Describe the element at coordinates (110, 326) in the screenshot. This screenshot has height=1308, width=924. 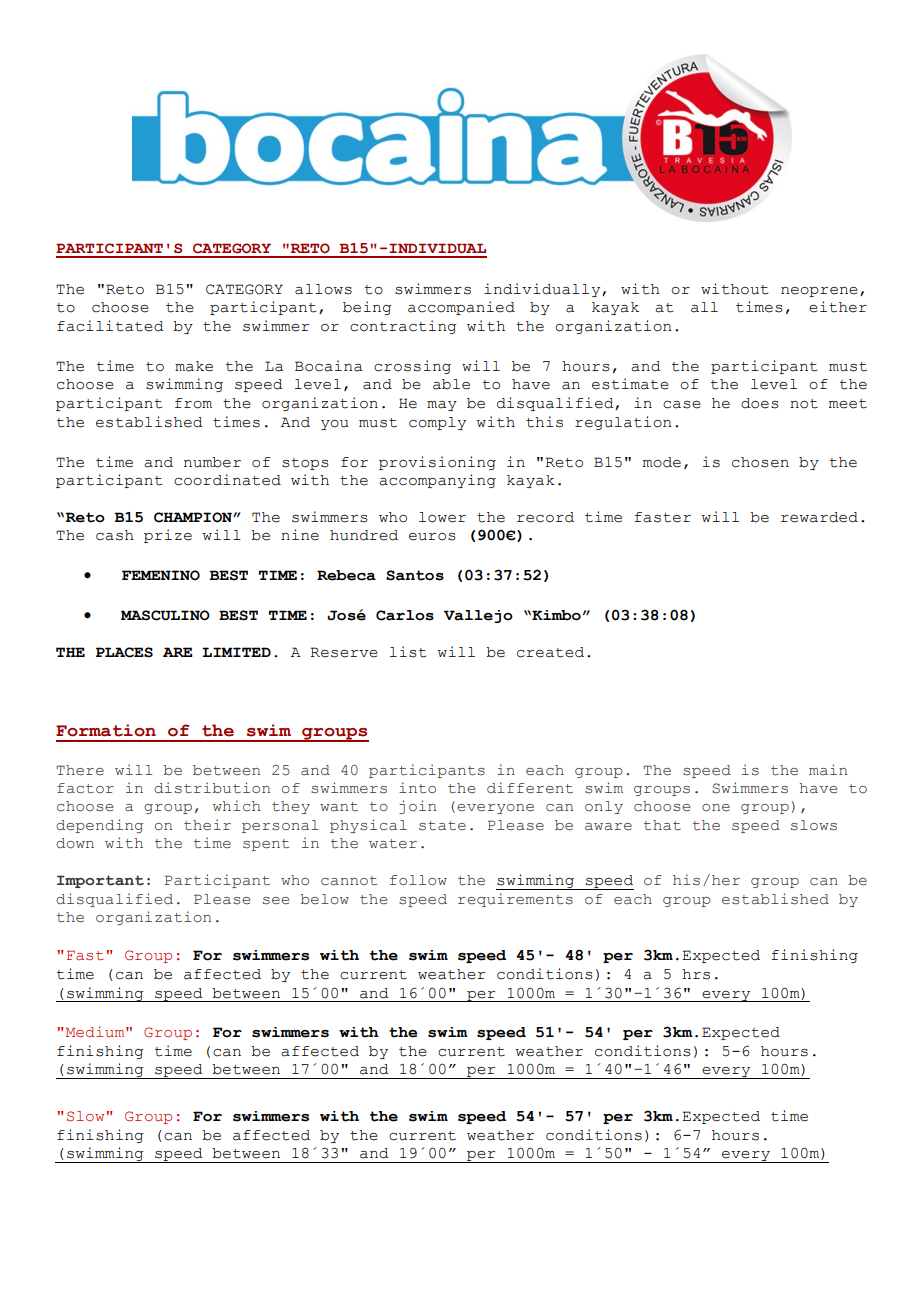
I see `facilitated` at that location.
